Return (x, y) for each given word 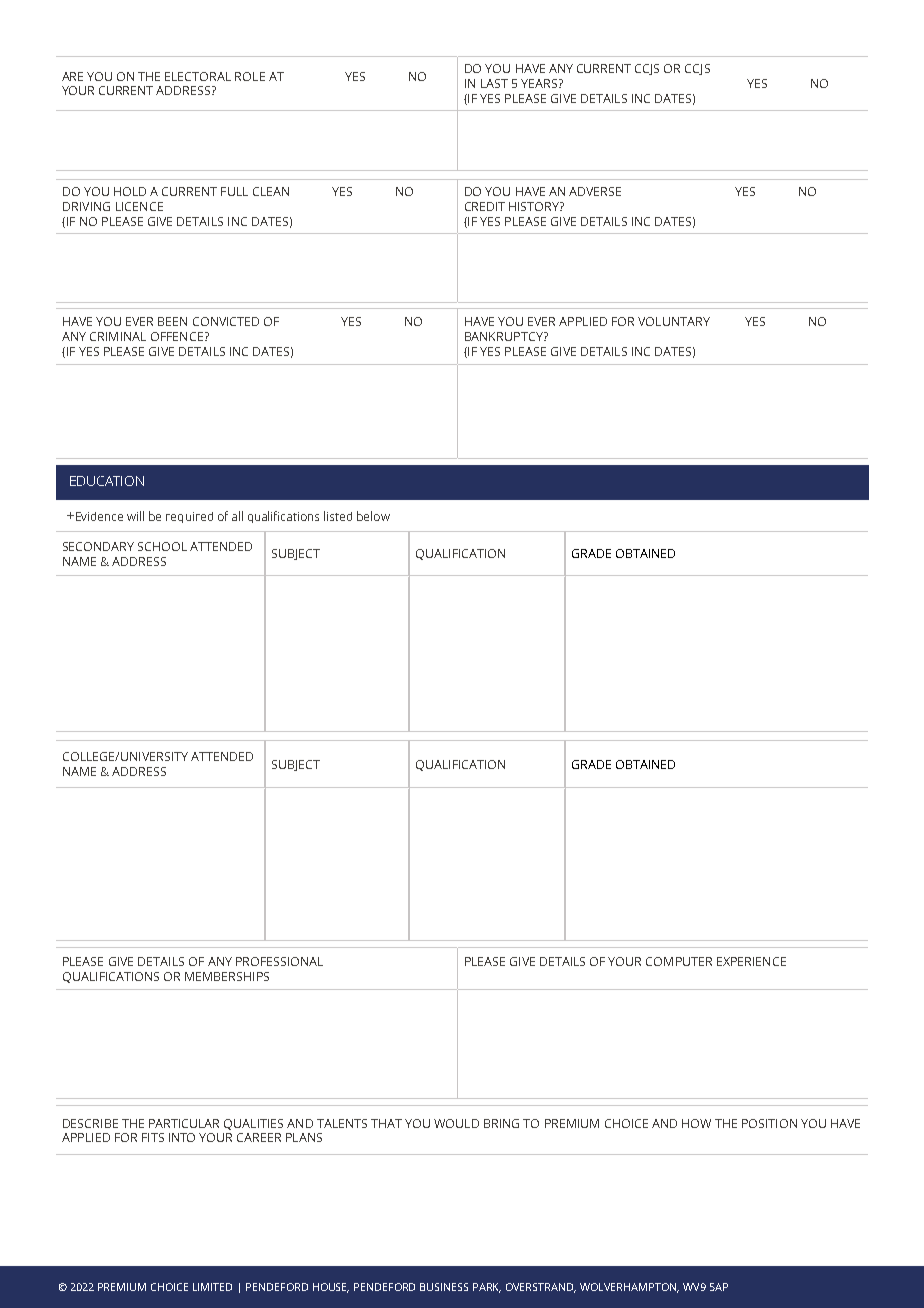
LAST (494, 83)
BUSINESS (444, 1287)
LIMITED (212, 1287)
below (373, 516)
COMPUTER (679, 961)
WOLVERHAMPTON (629, 1288)
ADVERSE (595, 191)
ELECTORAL (198, 76)
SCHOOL (162, 546)
